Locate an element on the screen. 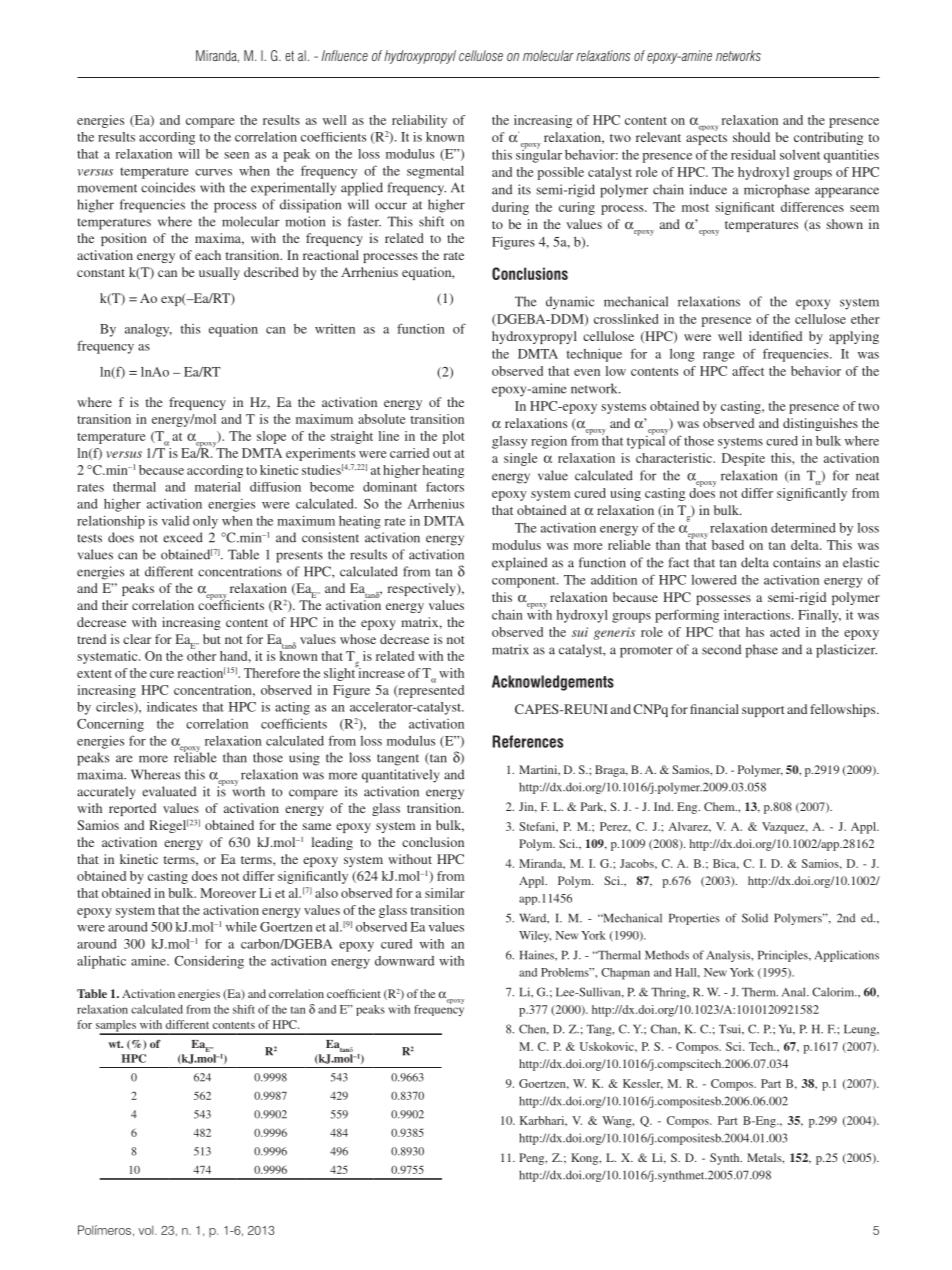  Stefani is located at coordinates (538, 826).
